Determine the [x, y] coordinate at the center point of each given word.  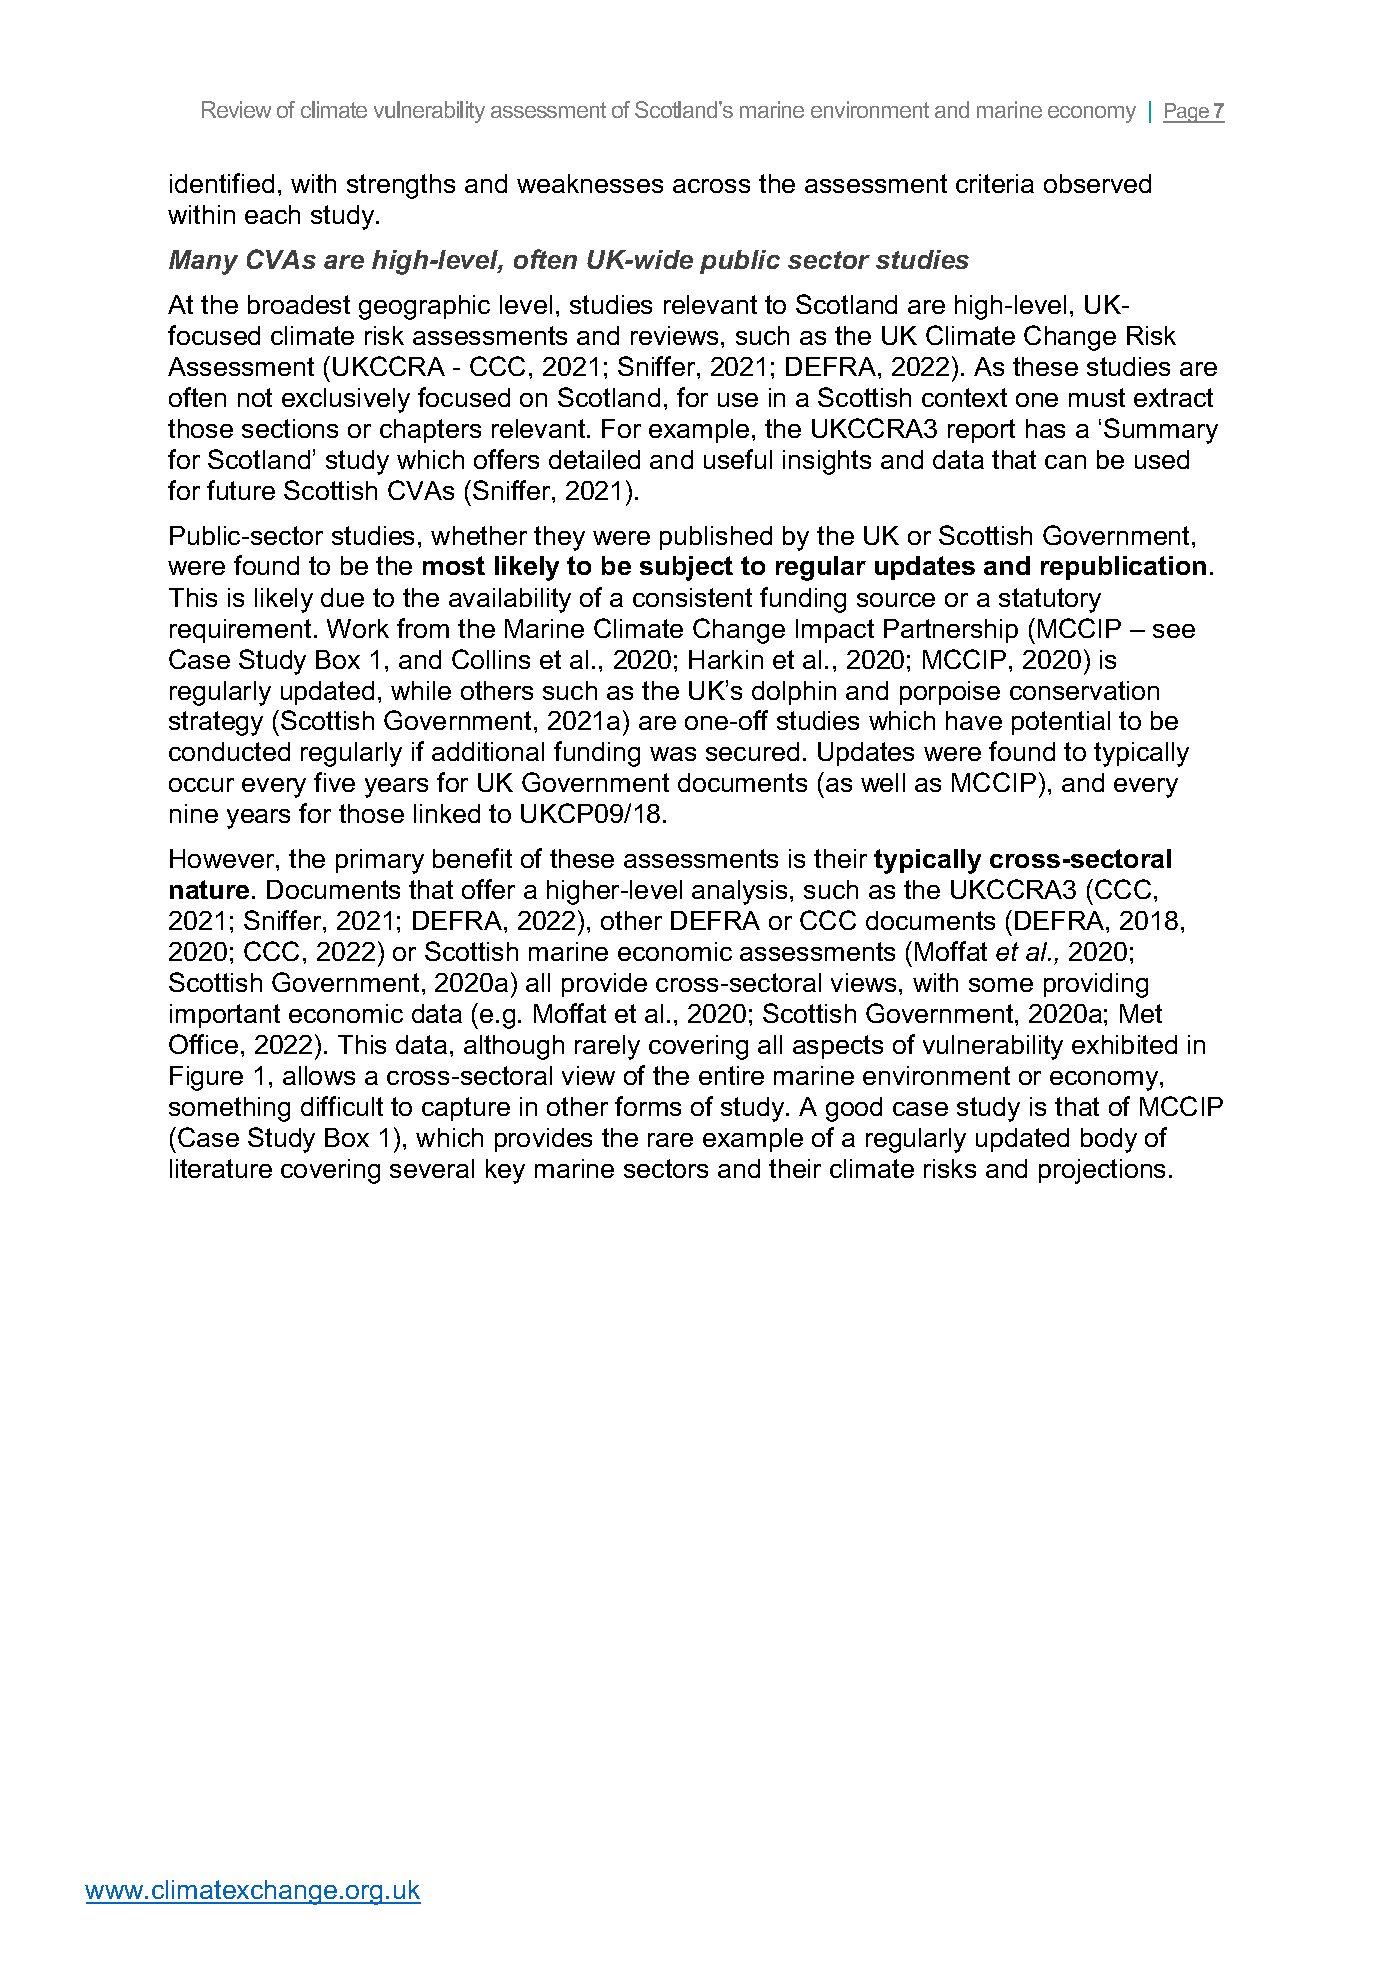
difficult [342, 1106]
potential [1061, 723]
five [334, 782]
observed [1097, 183]
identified [222, 183]
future [241, 490]
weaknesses [590, 183]
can [1065, 462]
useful [738, 459]
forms [648, 1106]
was [673, 754]
